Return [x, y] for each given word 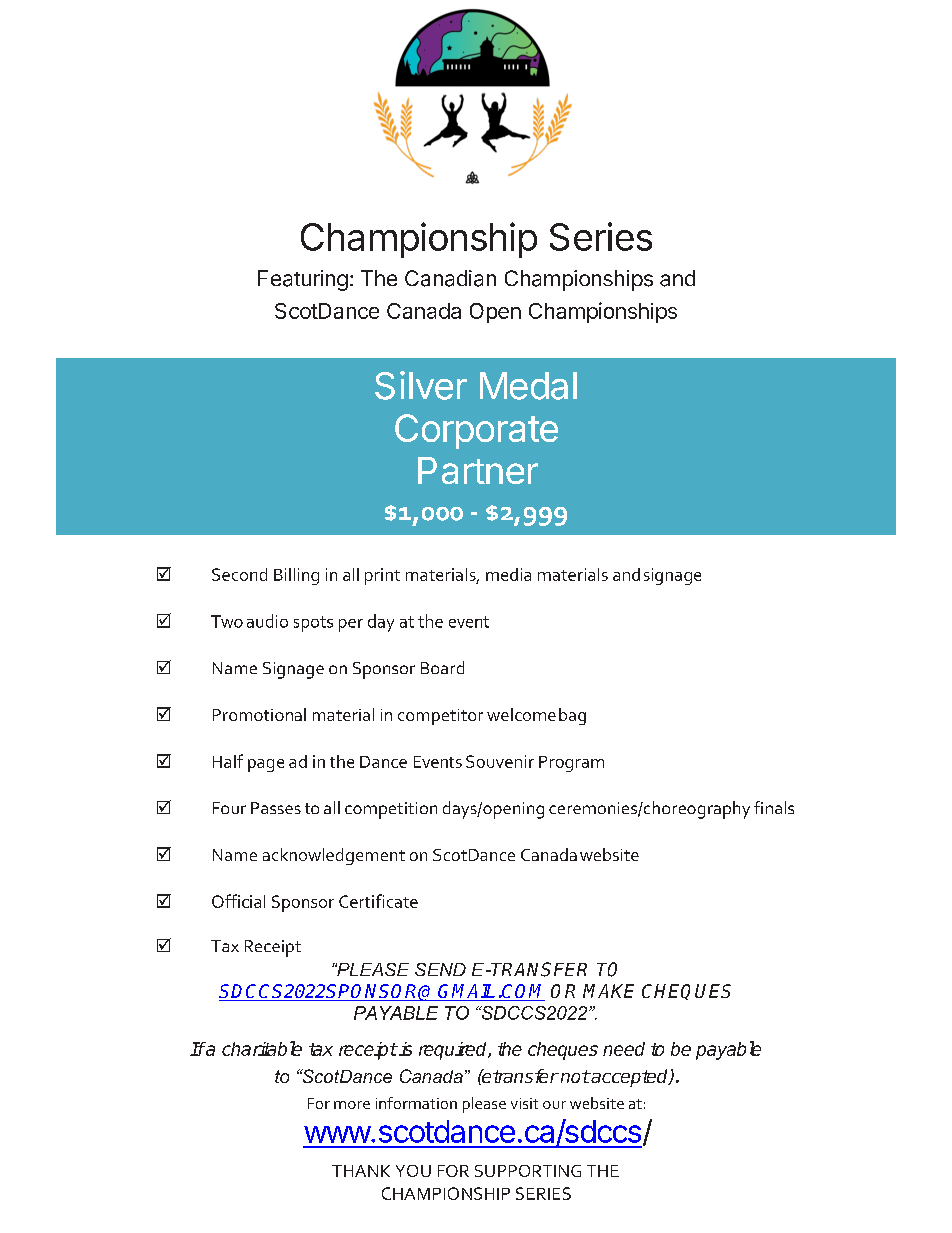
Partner [478, 470]
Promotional [259, 714]
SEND [440, 969]
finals [774, 807]
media [508, 574]
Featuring [303, 280]
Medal [528, 386]
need [624, 1049]
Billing [296, 576]
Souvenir [500, 761]
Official [238, 901]
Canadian [450, 278]
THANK [361, 1171]
